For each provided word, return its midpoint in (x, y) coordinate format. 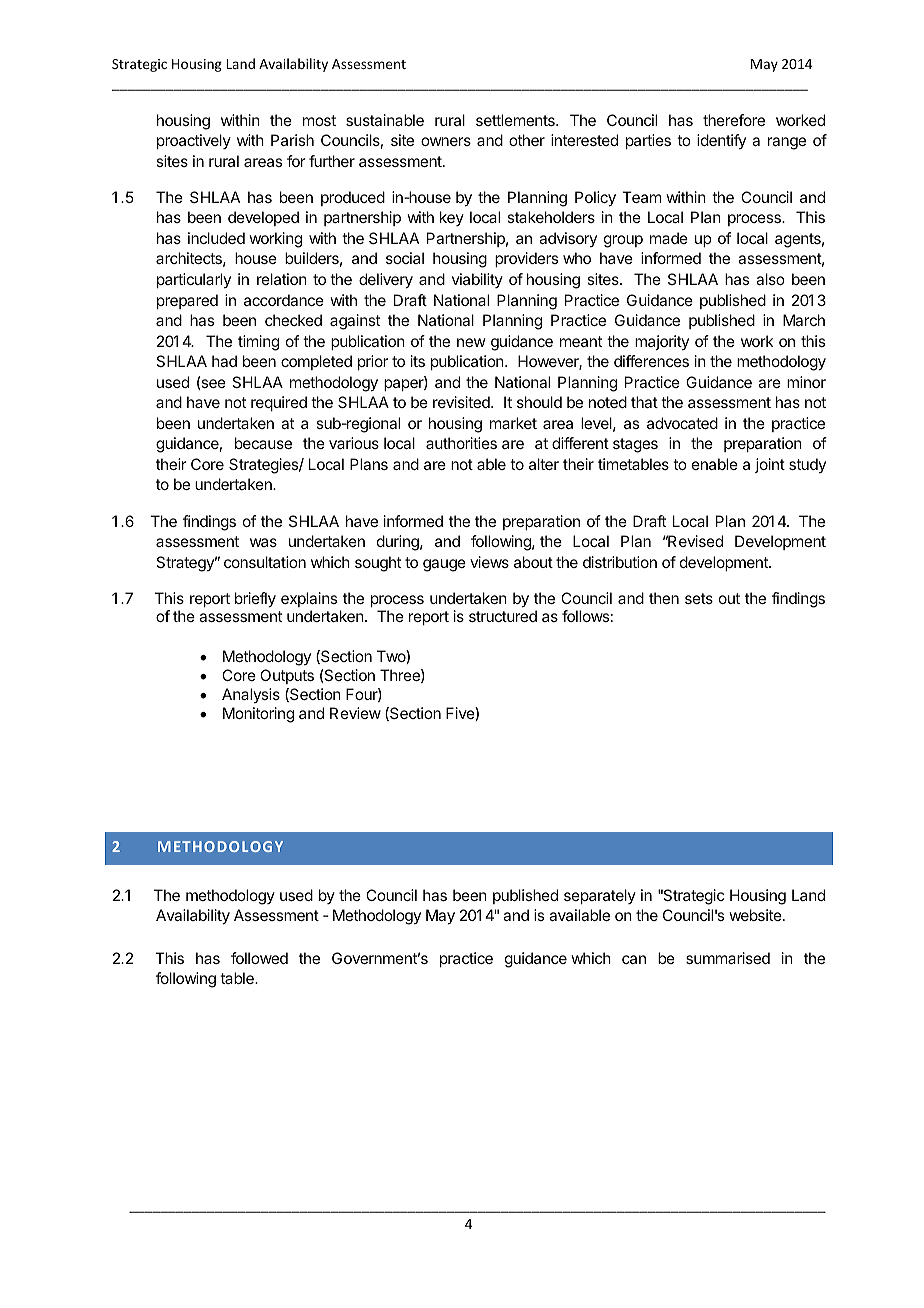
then (664, 598)
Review (355, 713)
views (489, 562)
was (263, 542)
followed (259, 958)
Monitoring (258, 715)
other (527, 140)
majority (662, 342)
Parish (292, 140)
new (471, 342)
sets (699, 598)
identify (721, 141)
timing (258, 343)
